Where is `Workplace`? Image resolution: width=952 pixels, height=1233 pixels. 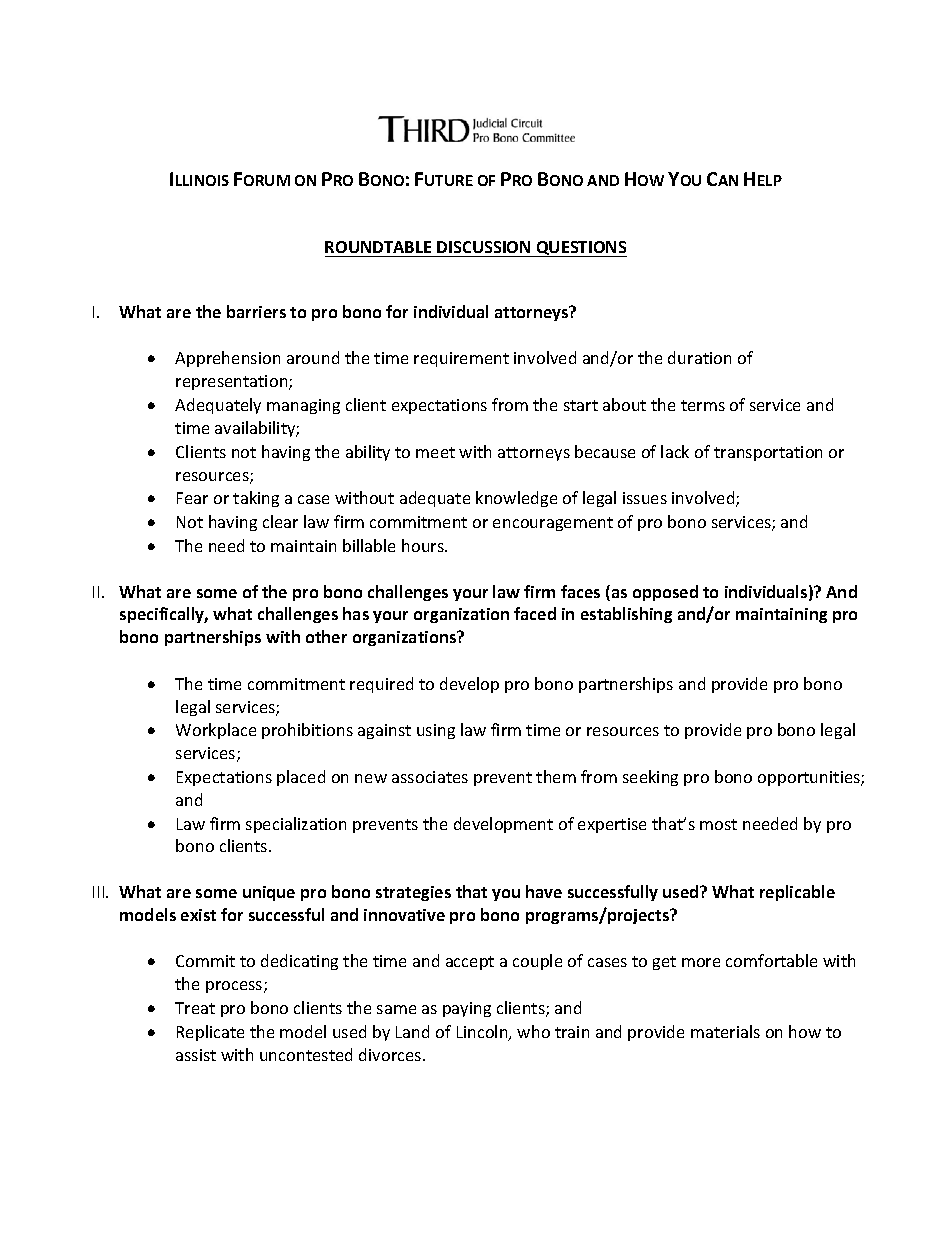
Workplace is located at coordinates (216, 731).
